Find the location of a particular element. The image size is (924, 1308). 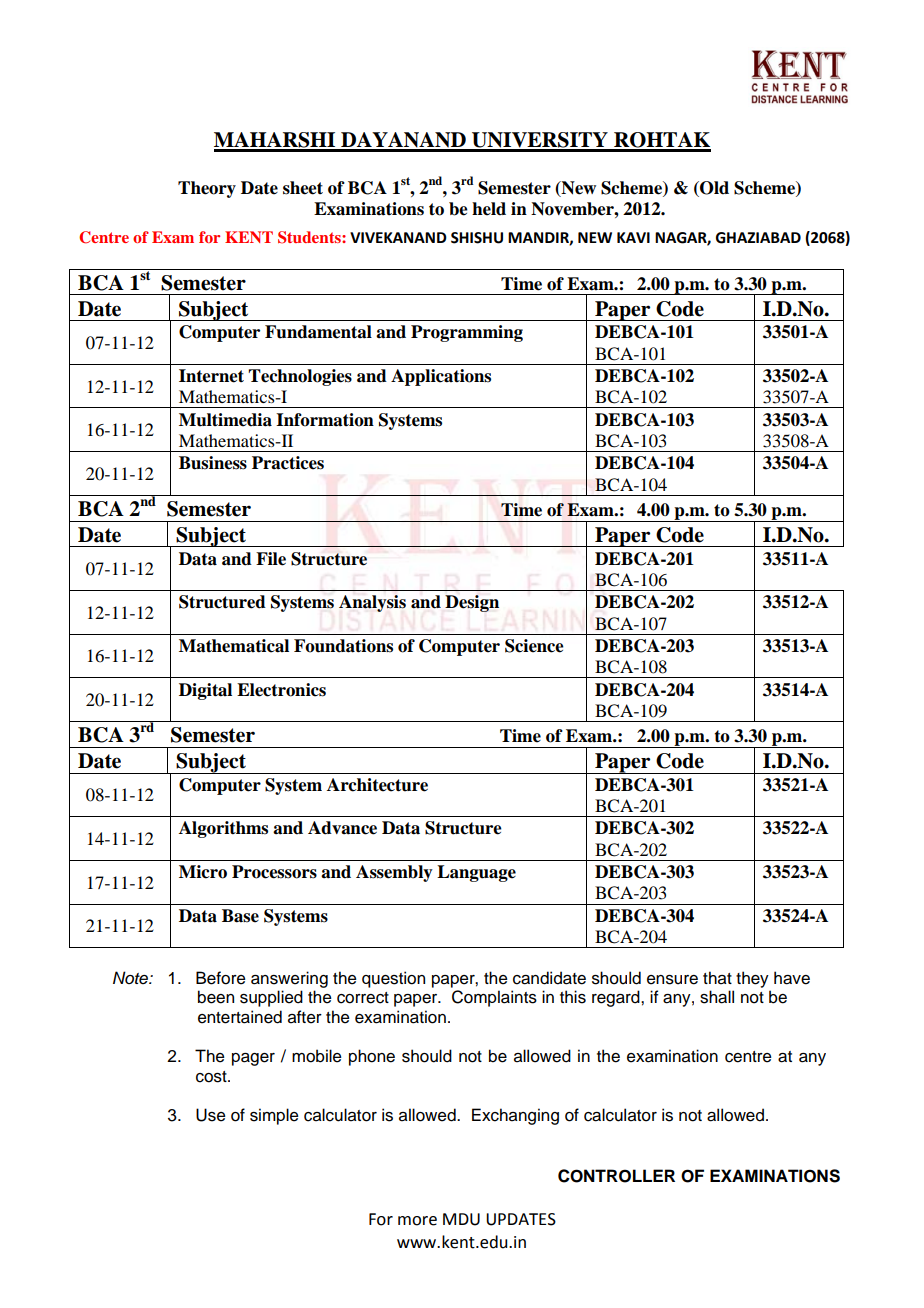

CONTROLLER is located at coordinates (616, 1176).
